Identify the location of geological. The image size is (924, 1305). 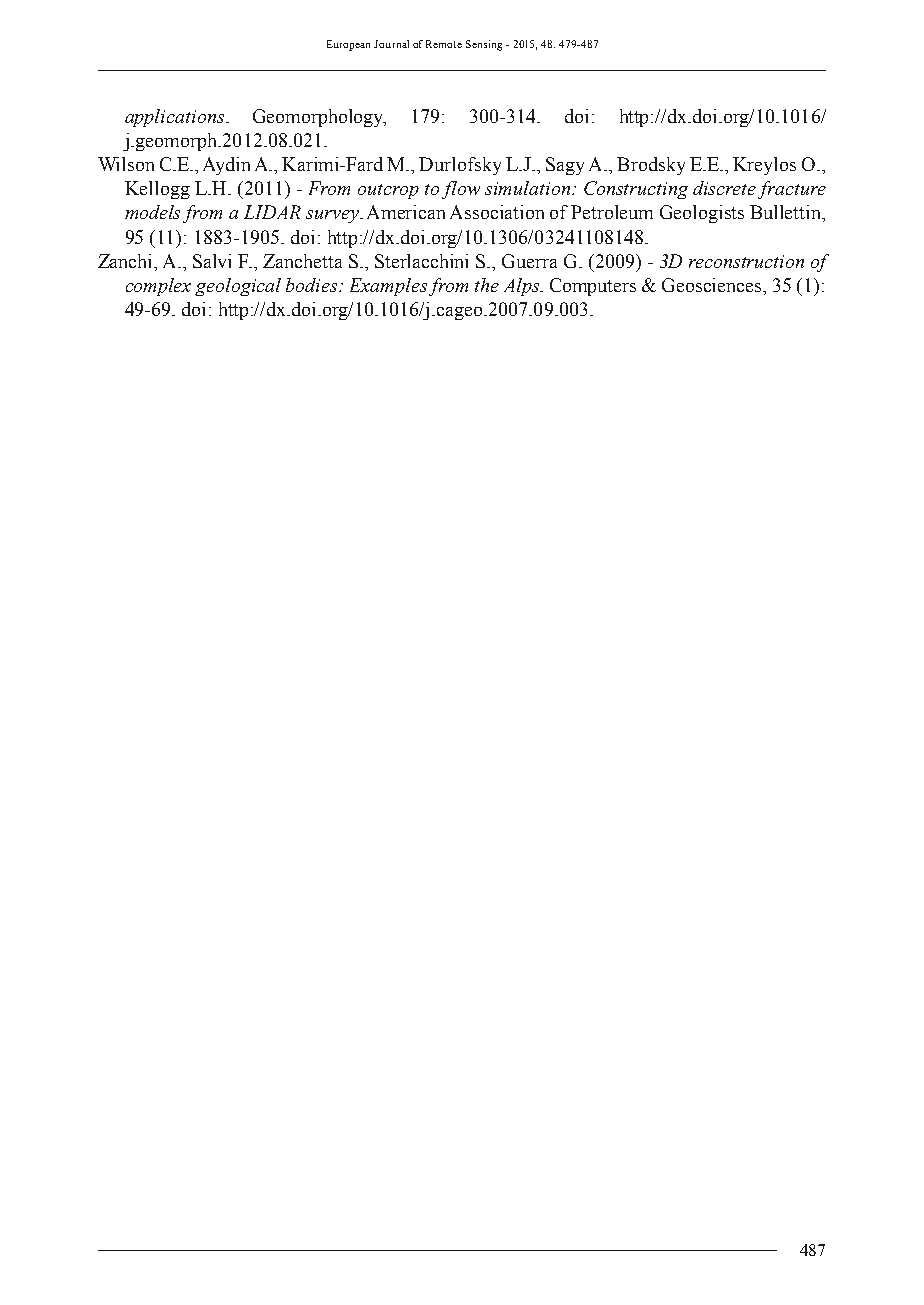
(238, 287).
